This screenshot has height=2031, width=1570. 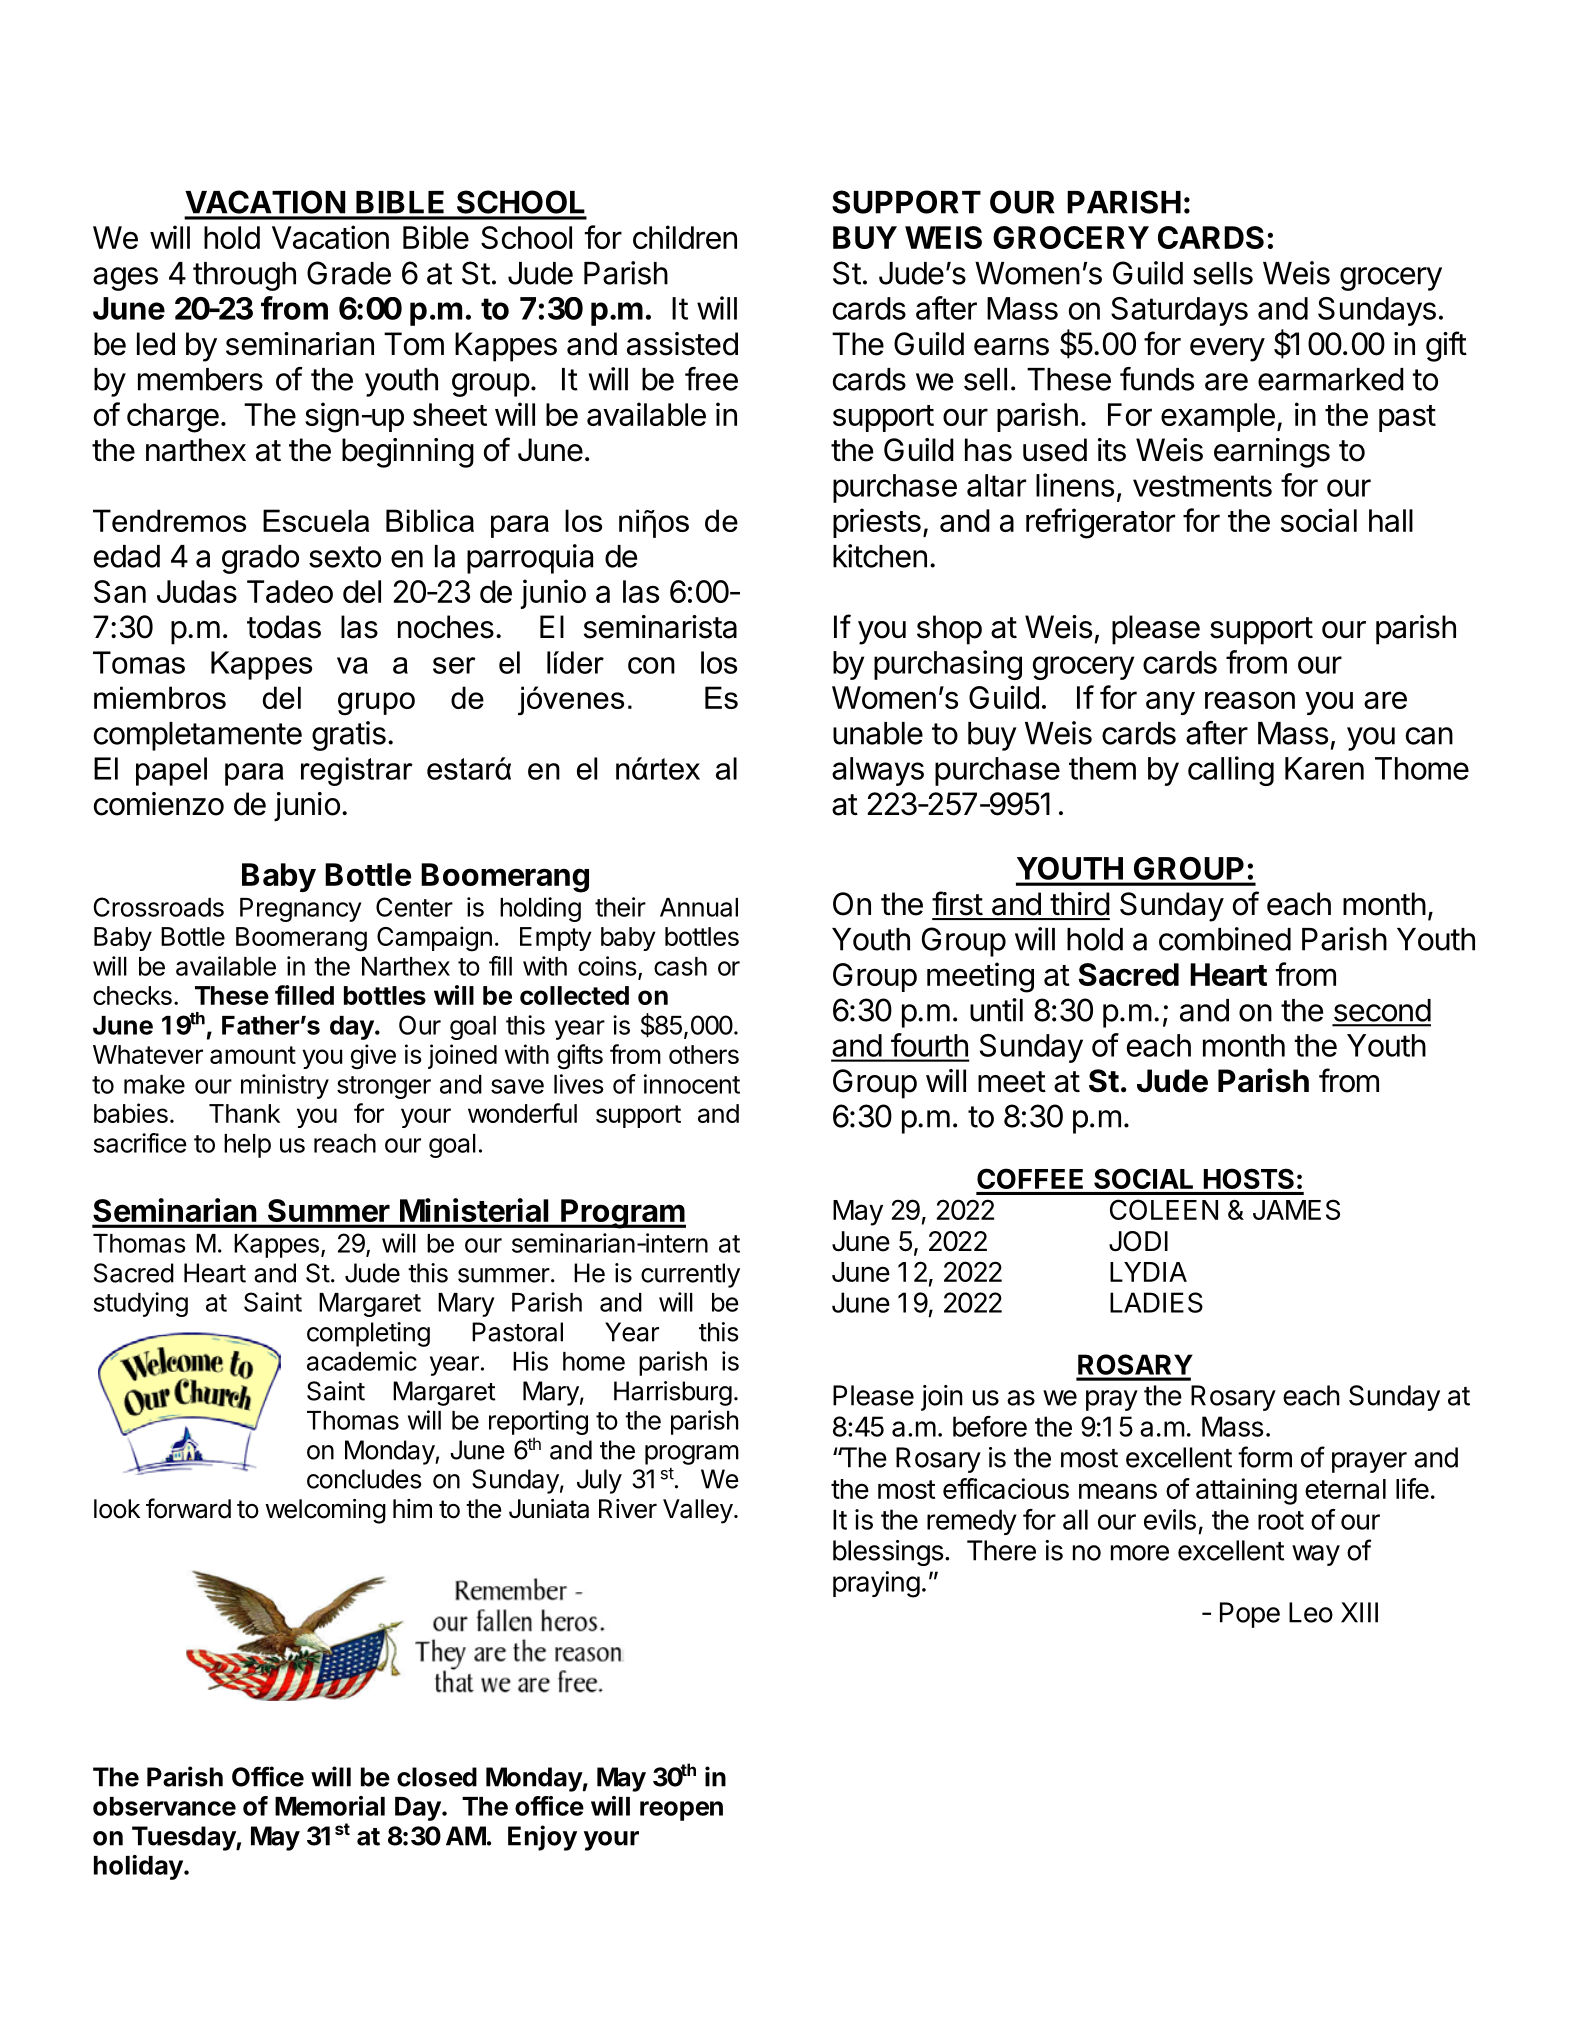 I want to click on Pope, so click(x=1250, y=1615).
